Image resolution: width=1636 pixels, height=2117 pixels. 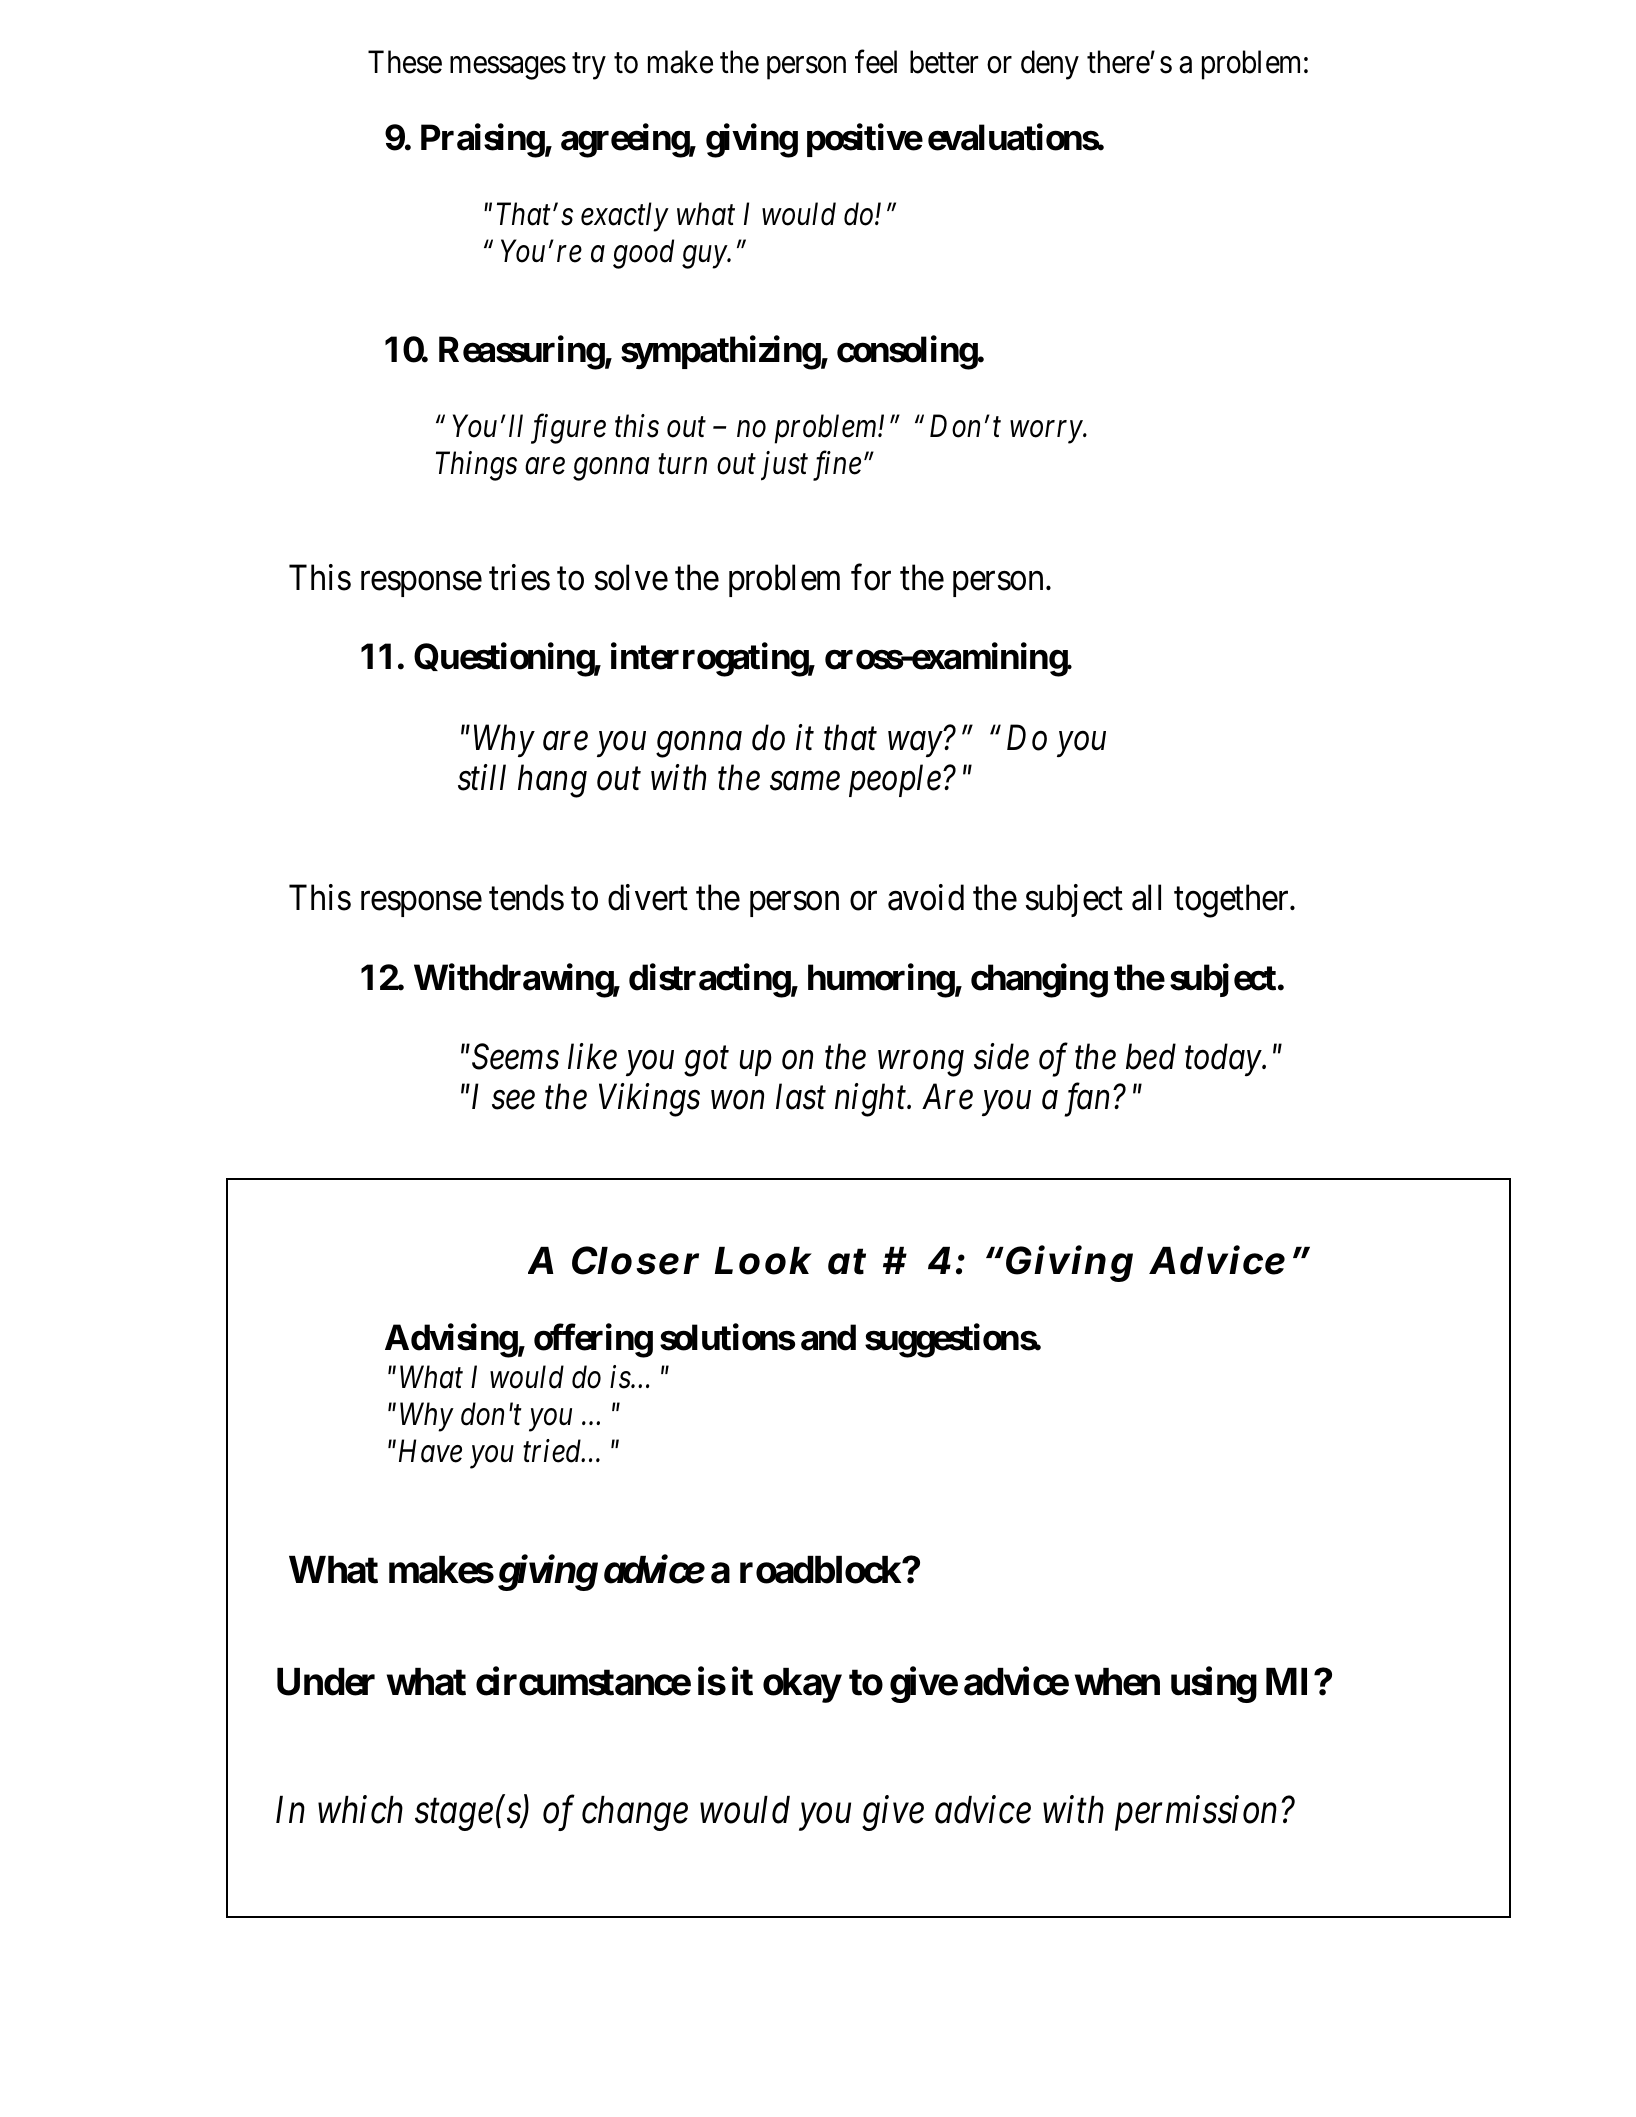 What do you see at coordinates (482, 777) in the screenshot?
I see `still` at bounding box center [482, 777].
